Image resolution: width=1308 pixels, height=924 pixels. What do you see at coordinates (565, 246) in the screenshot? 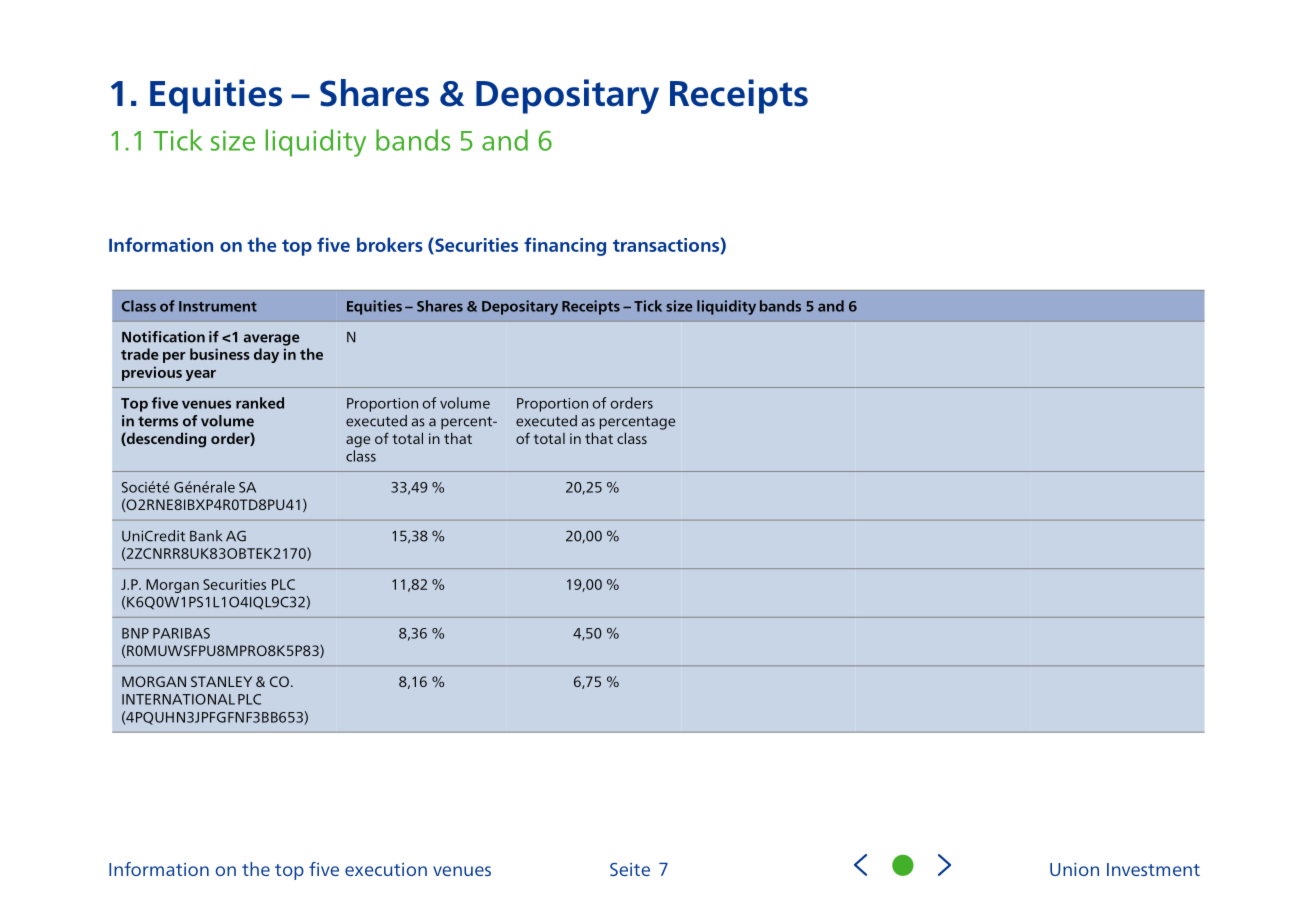
I see `financing` at bounding box center [565, 246].
